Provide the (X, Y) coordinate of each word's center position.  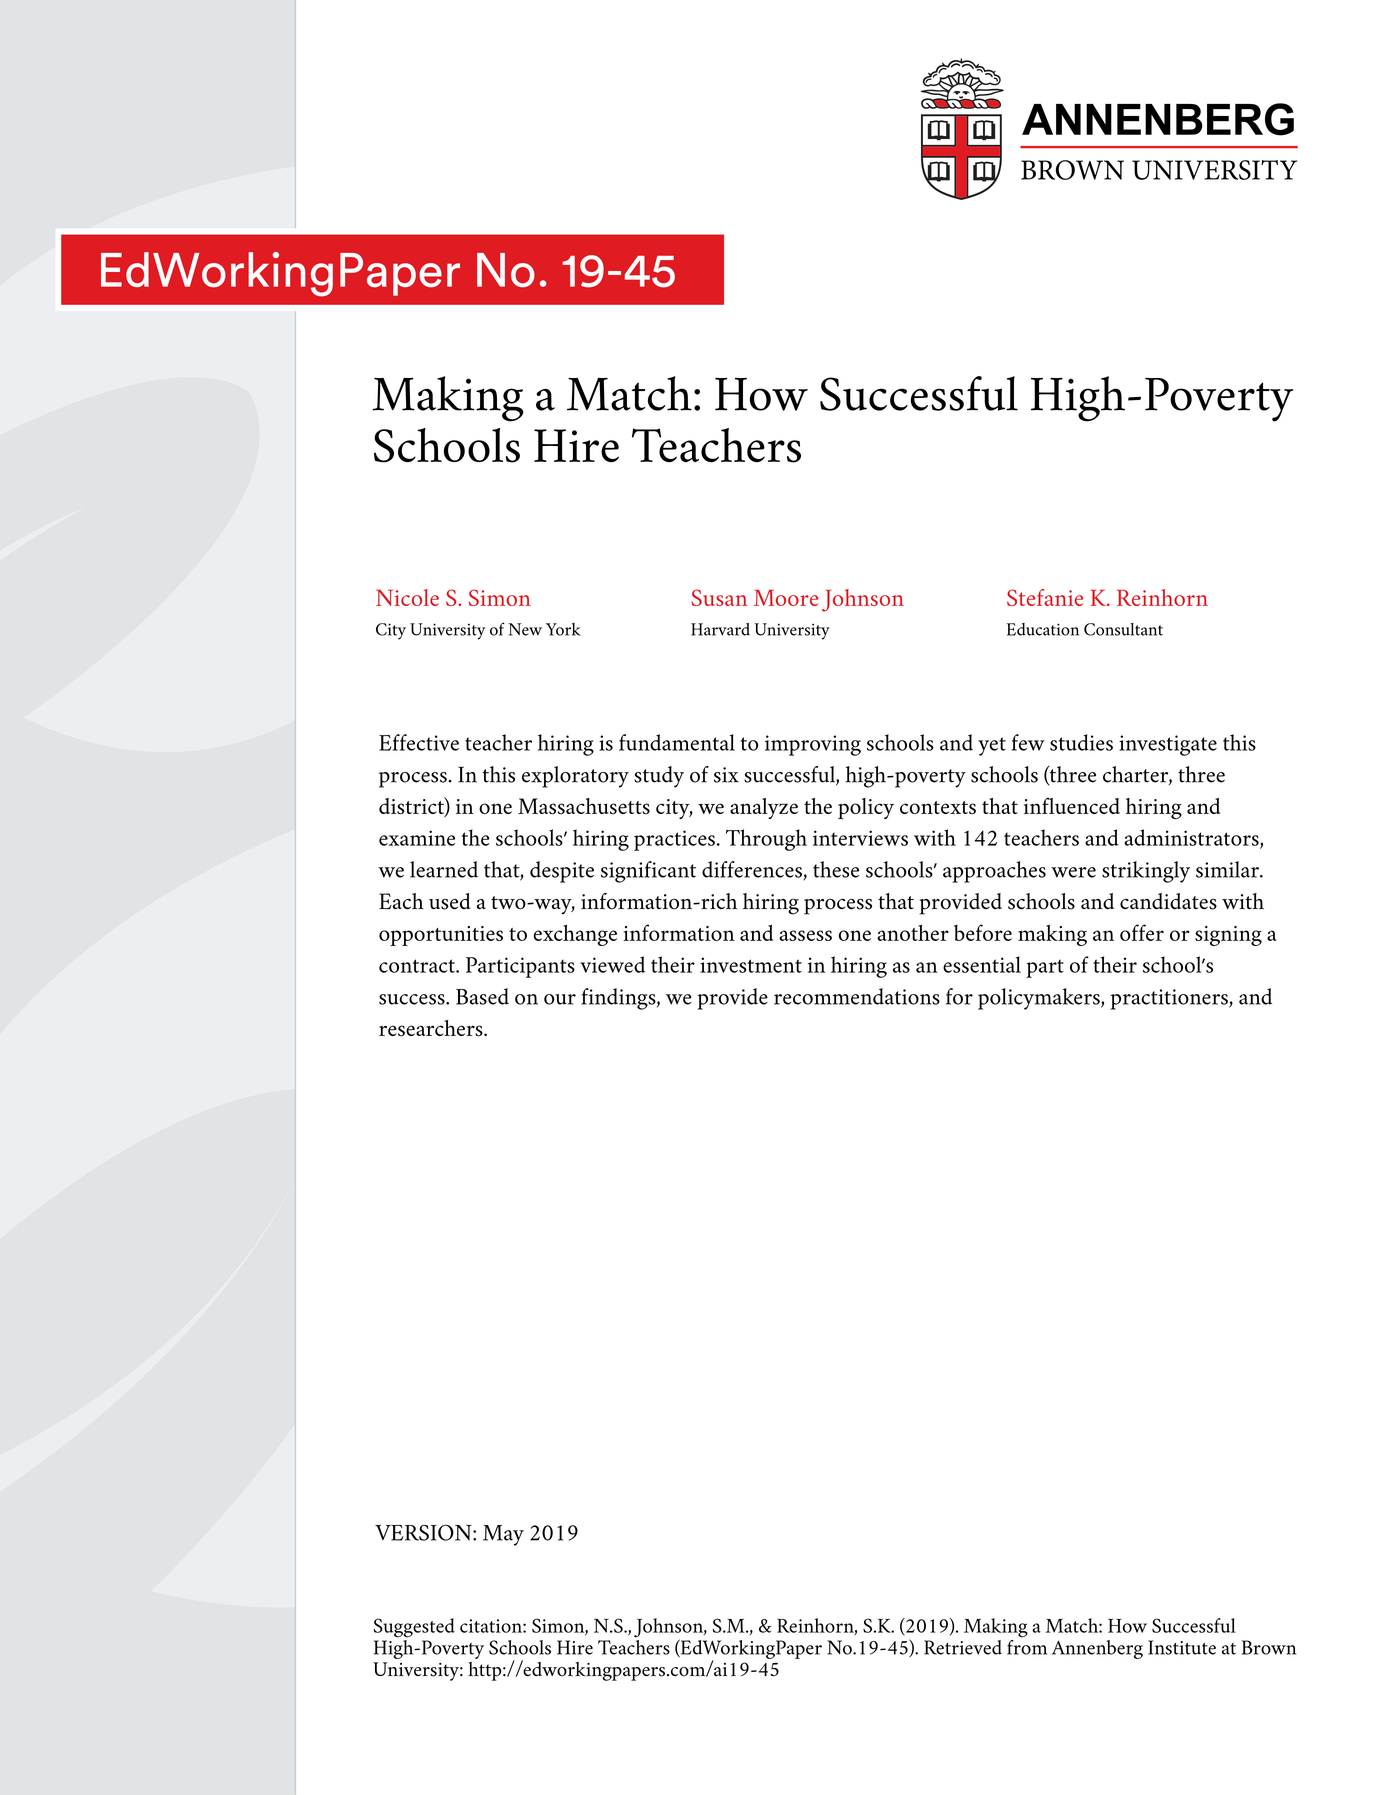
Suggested (414, 1628)
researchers (432, 1028)
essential (982, 964)
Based (482, 996)
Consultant (1123, 629)
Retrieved (963, 1647)
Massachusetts (584, 806)
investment (751, 965)
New (525, 629)
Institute (1182, 1647)
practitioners (1170, 999)
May (503, 1535)
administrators (1192, 838)
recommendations (857, 996)
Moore (786, 597)
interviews (860, 838)
